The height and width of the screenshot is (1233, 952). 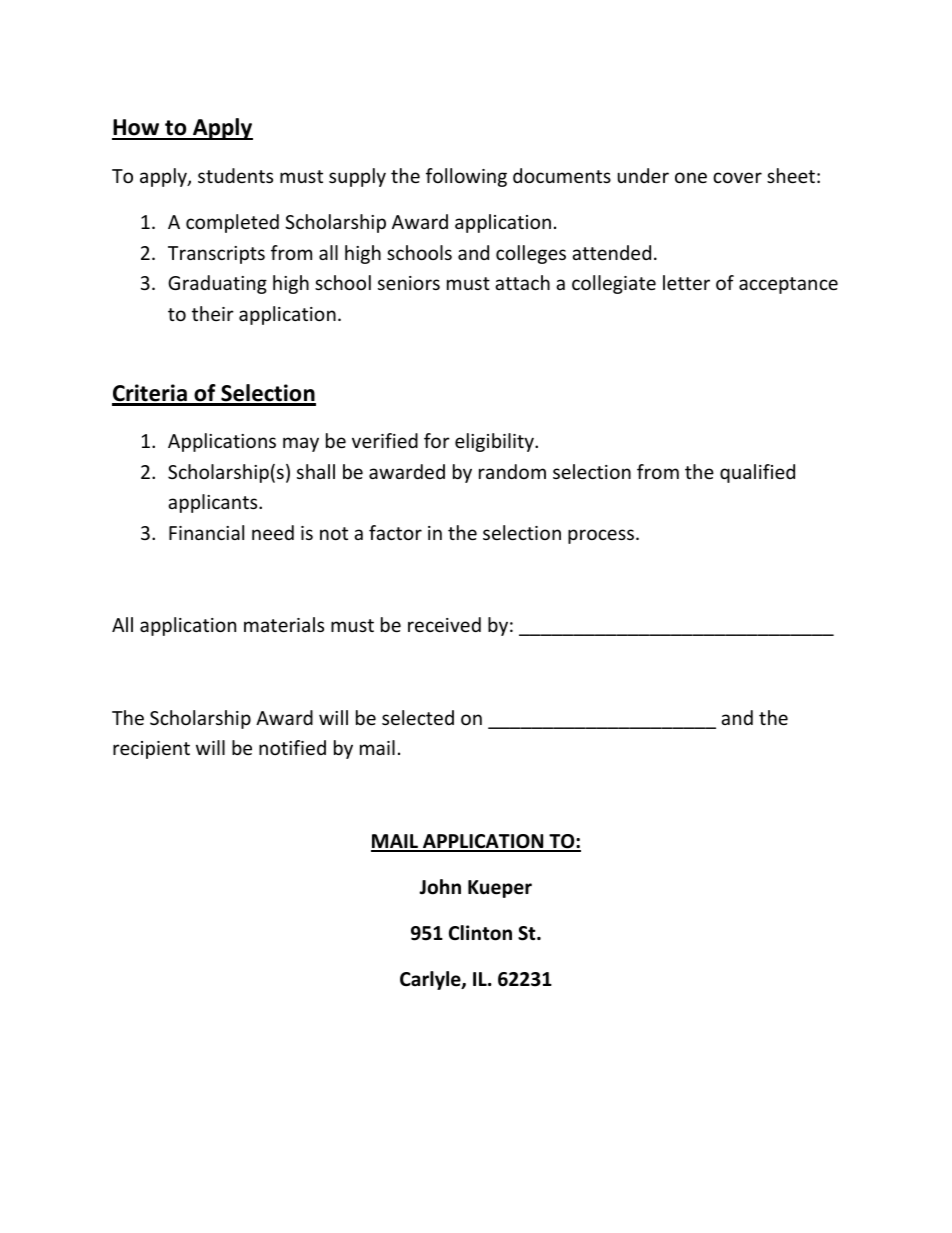 What do you see at coordinates (602, 536) in the screenshot?
I see `process` at bounding box center [602, 536].
